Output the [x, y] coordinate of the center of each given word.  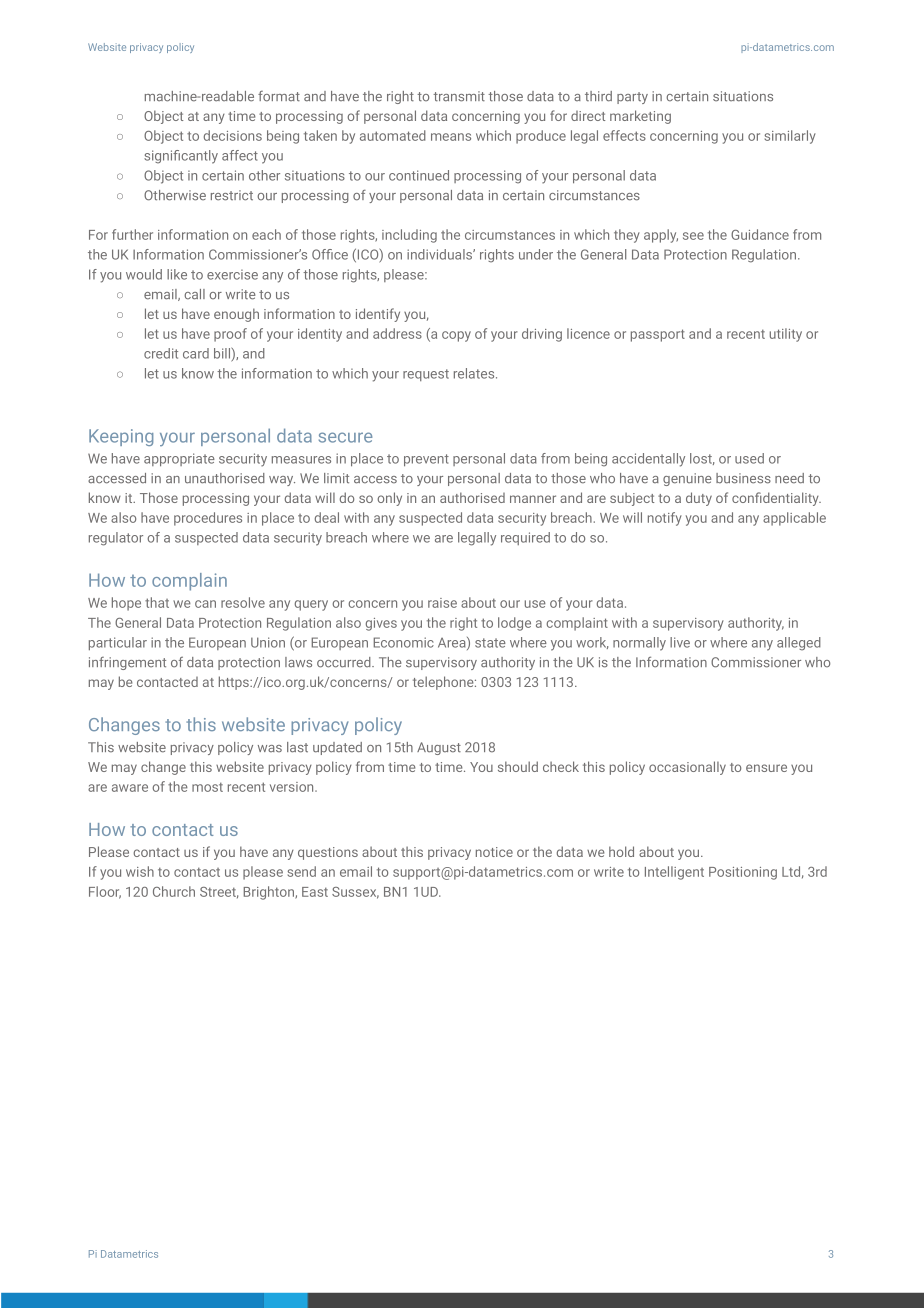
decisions [233, 135]
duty [699, 499]
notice [494, 852]
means [451, 137]
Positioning [743, 873]
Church [174, 891]
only [389, 499]
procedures [208, 519]
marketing [640, 117]
